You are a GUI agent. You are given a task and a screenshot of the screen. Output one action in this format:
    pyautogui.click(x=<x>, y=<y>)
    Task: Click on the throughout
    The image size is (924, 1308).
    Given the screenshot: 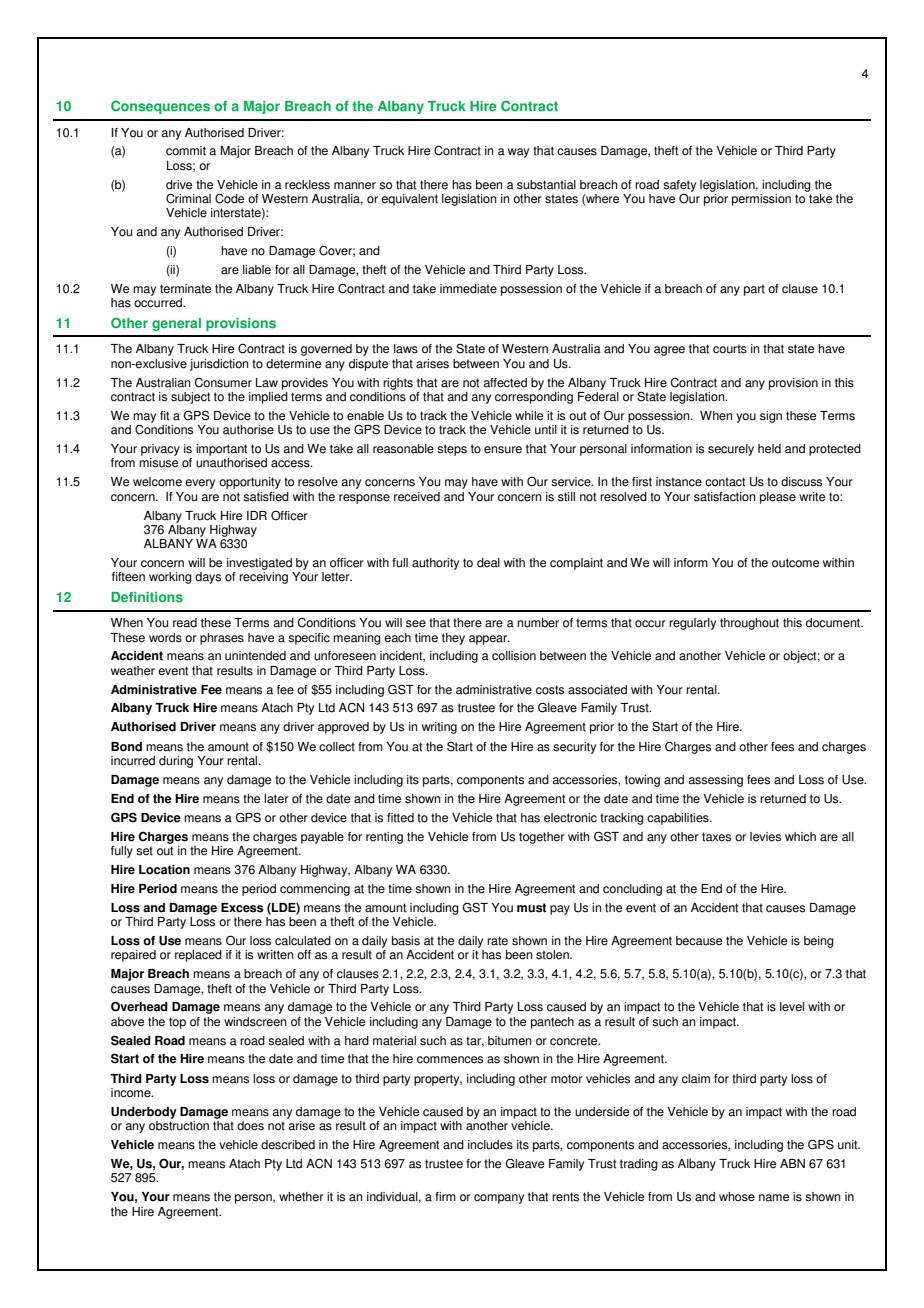 What is the action you would take?
    pyautogui.click(x=749, y=624)
